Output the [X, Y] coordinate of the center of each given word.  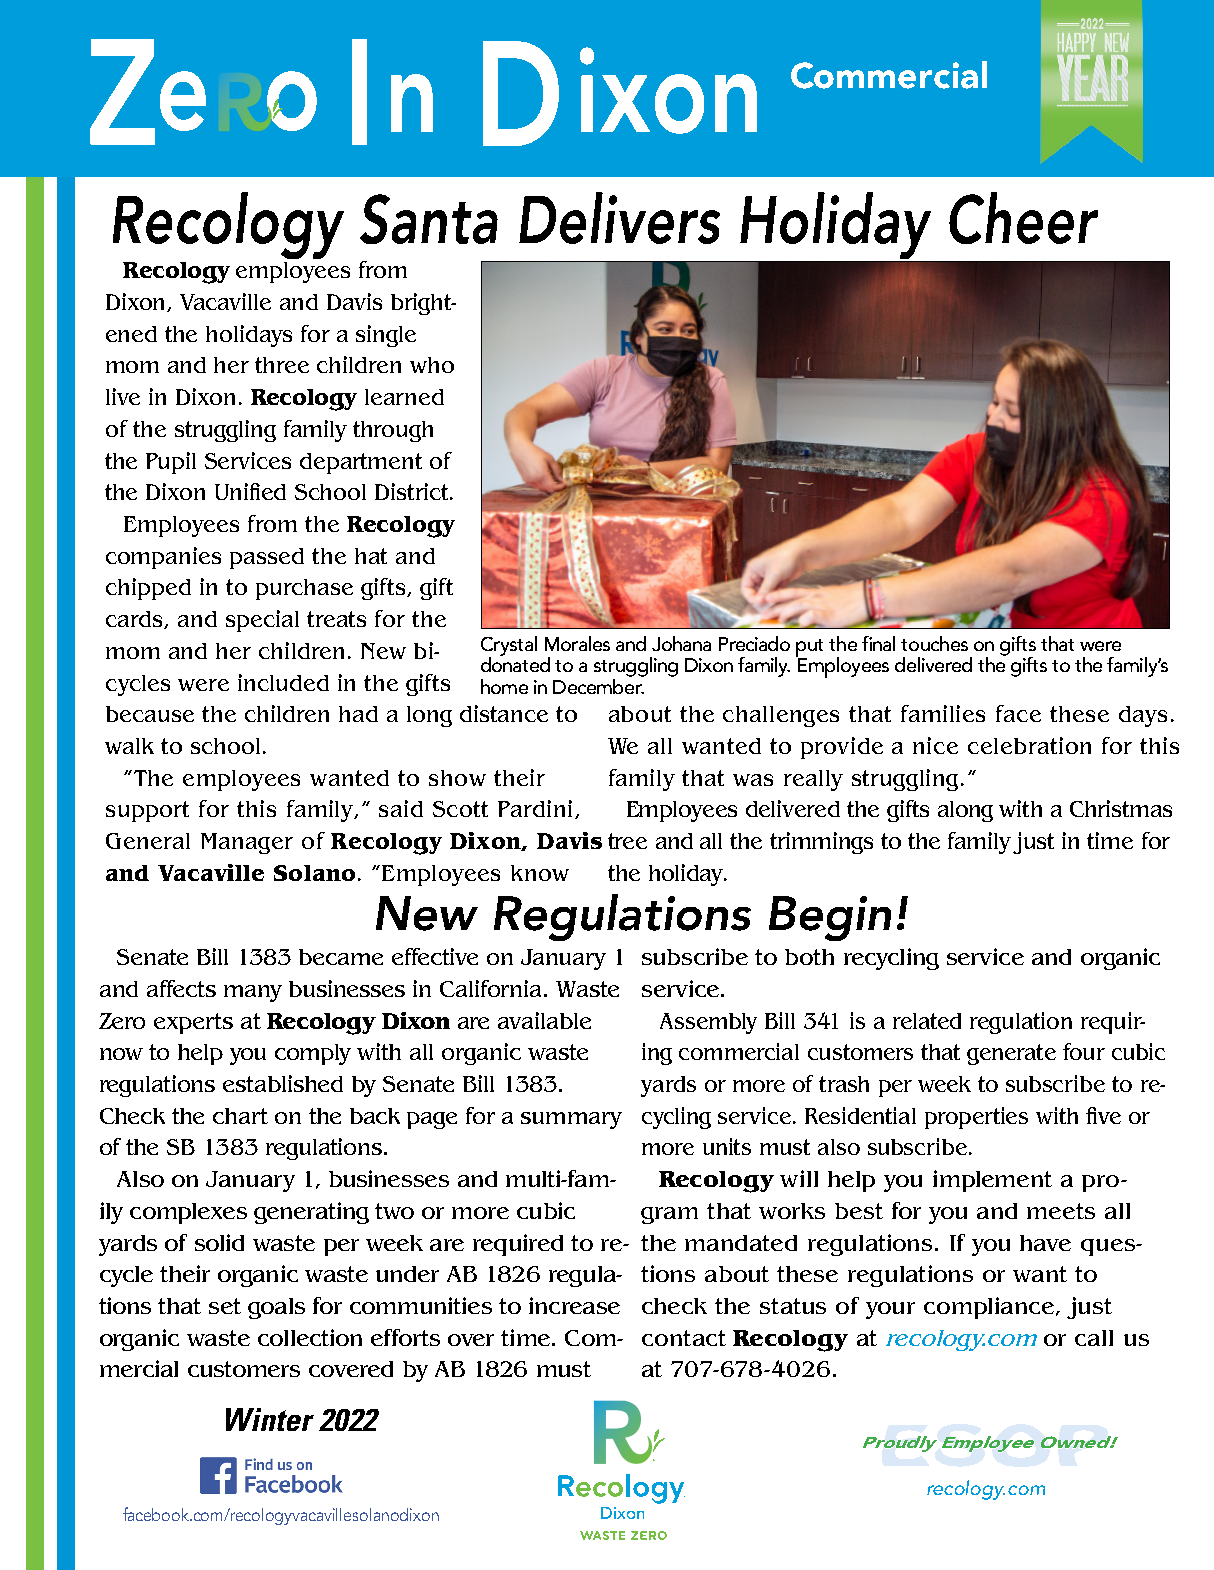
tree [627, 841]
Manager [247, 843]
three [282, 365]
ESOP [995, 1444]
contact [684, 1338]
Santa [429, 219]
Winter [270, 1419]
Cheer [1023, 218]
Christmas [1121, 808]
